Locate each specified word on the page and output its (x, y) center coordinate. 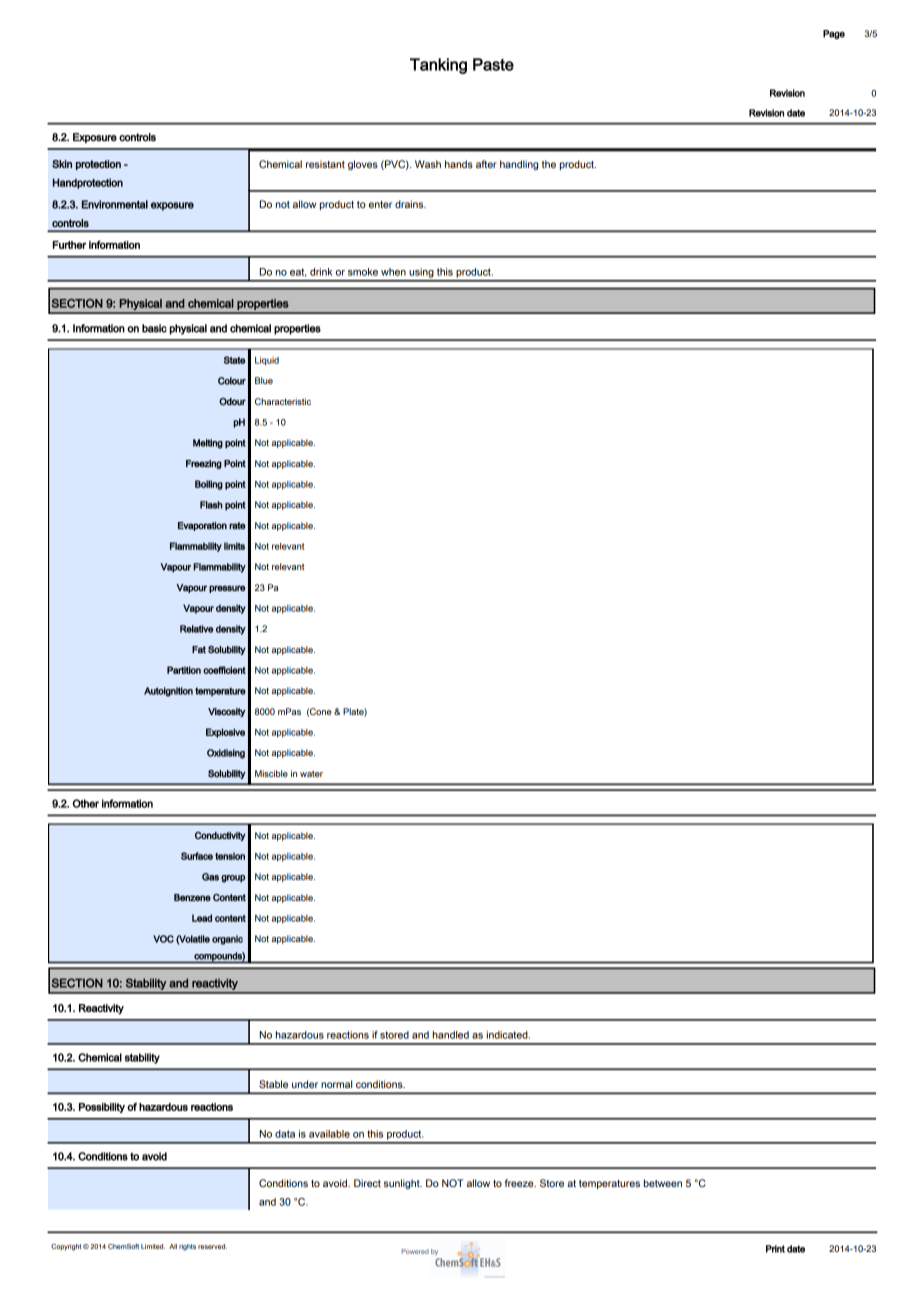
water (311, 774)
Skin (62, 164)
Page (834, 34)
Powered (415, 1251)
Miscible (271, 773)
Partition (184, 670)
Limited (153, 1246)
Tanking (438, 66)
